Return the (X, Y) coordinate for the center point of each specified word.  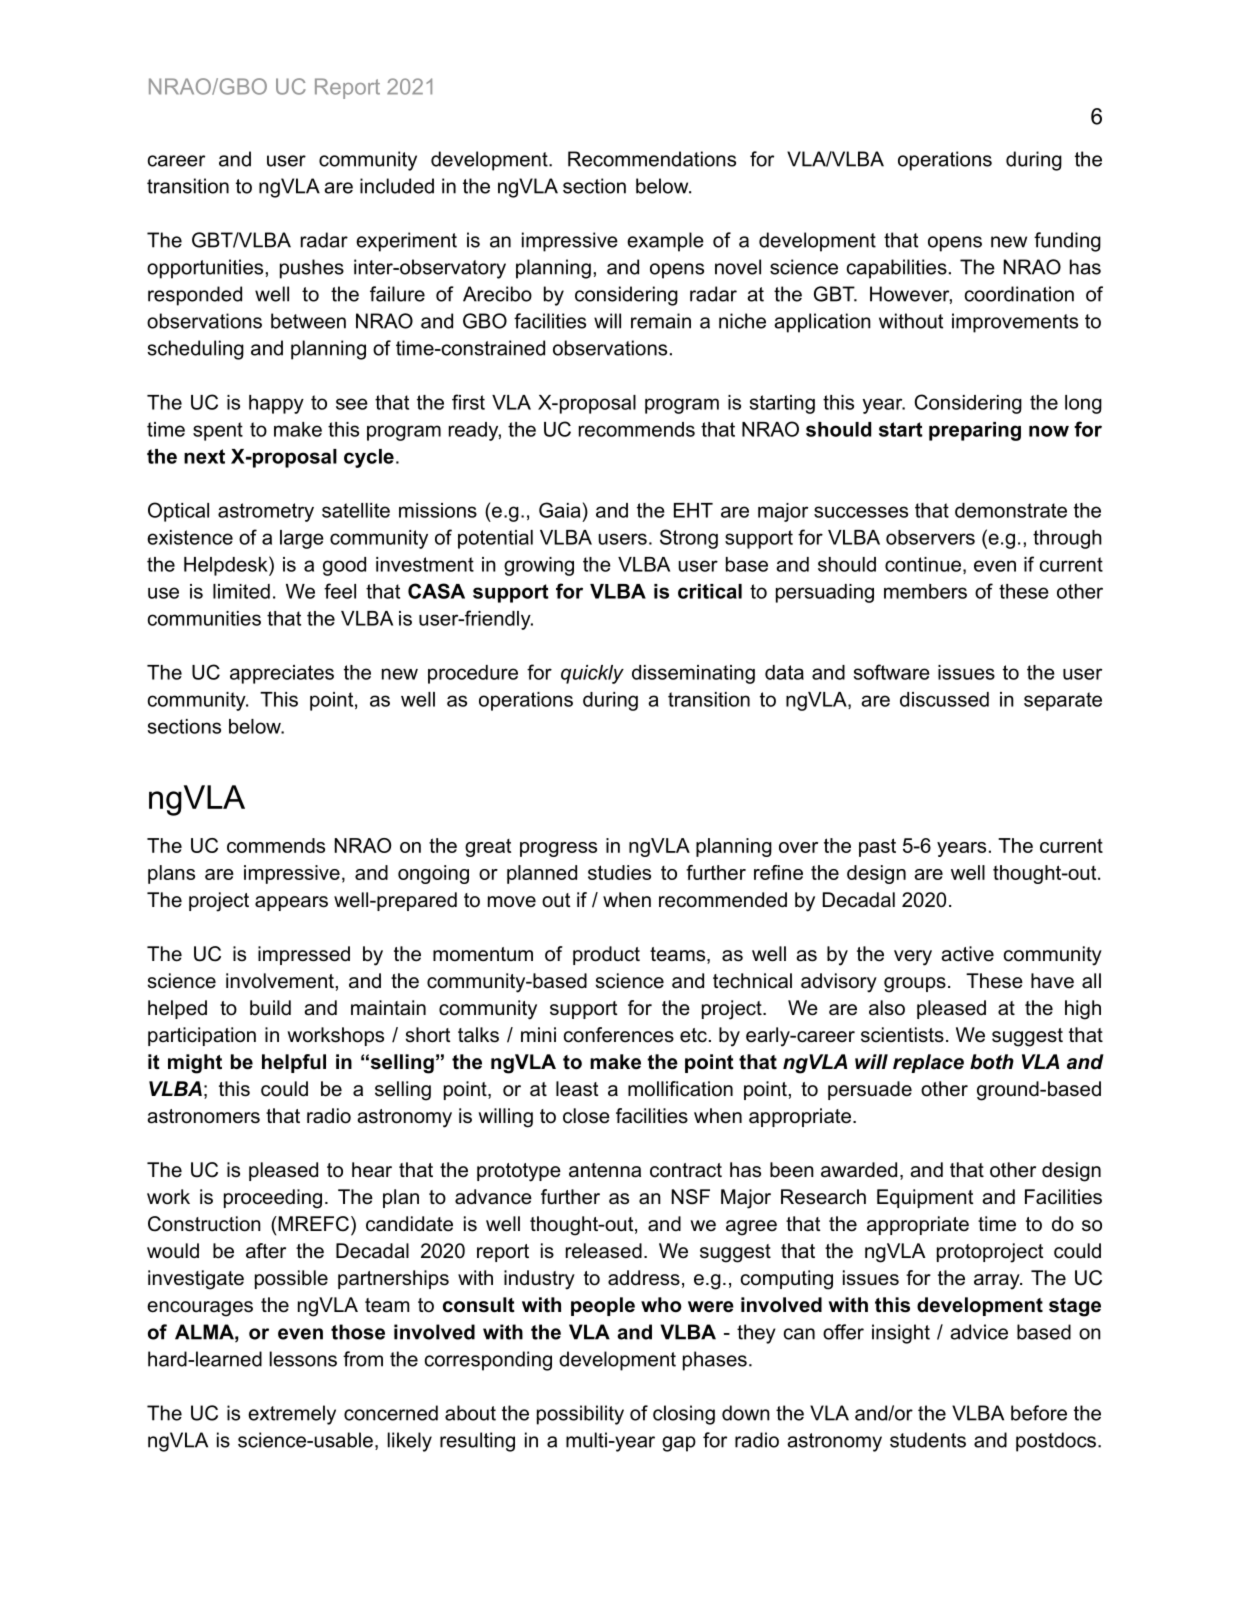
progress (558, 849)
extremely (292, 1415)
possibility (580, 1415)
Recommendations (652, 159)
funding (1067, 242)
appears (291, 903)
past (877, 847)
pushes (312, 269)
